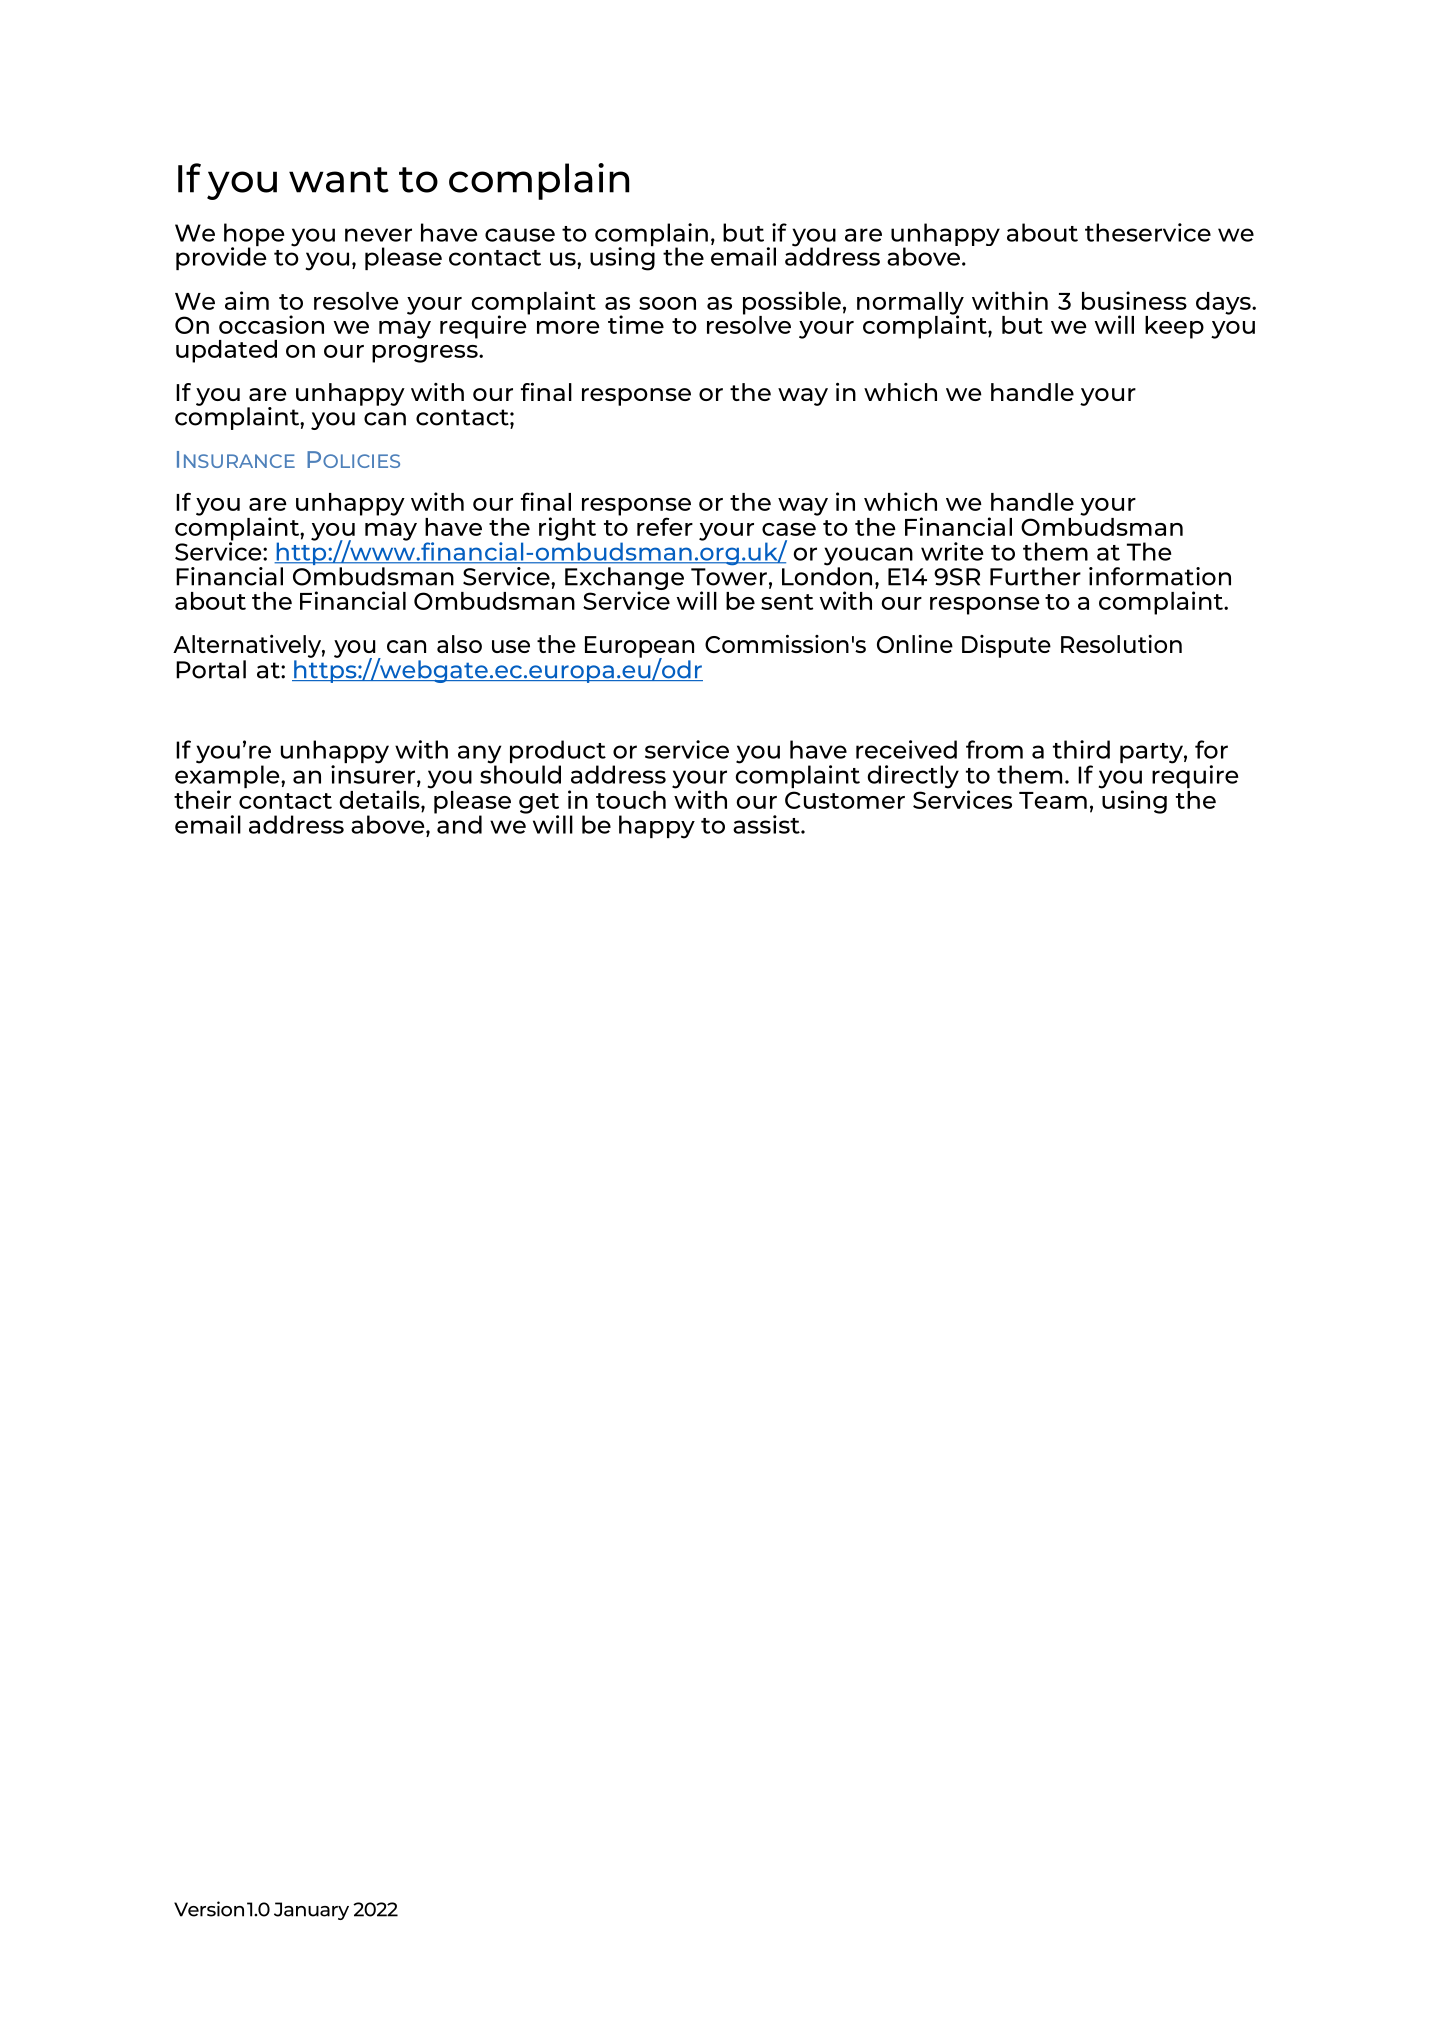  I want to click on Resolution, so click(1121, 644).
